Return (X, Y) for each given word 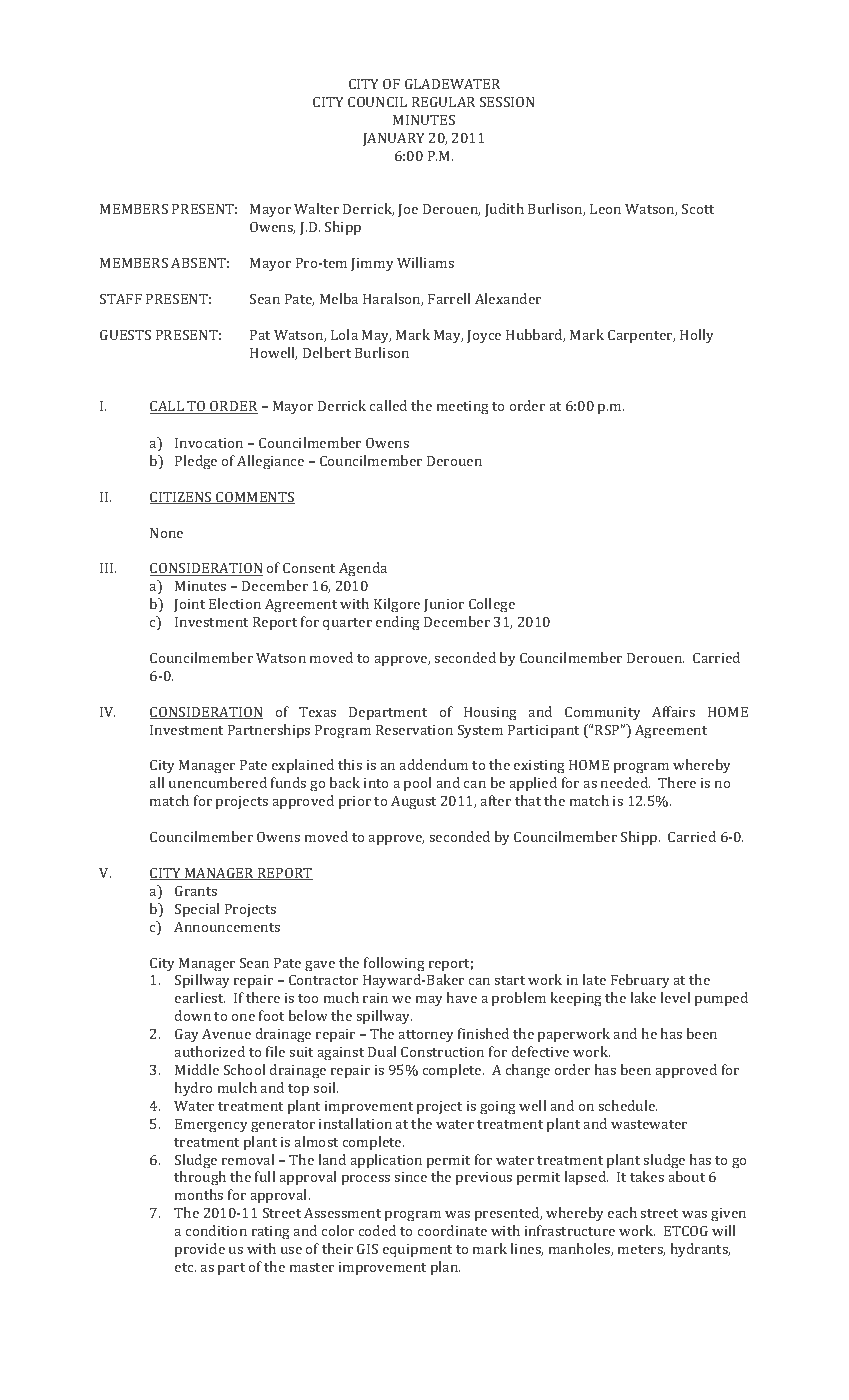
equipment (417, 1251)
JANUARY (394, 139)
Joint (189, 605)
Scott (698, 208)
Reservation (414, 730)
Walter (316, 208)
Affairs (673, 711)
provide (200, 1250)
